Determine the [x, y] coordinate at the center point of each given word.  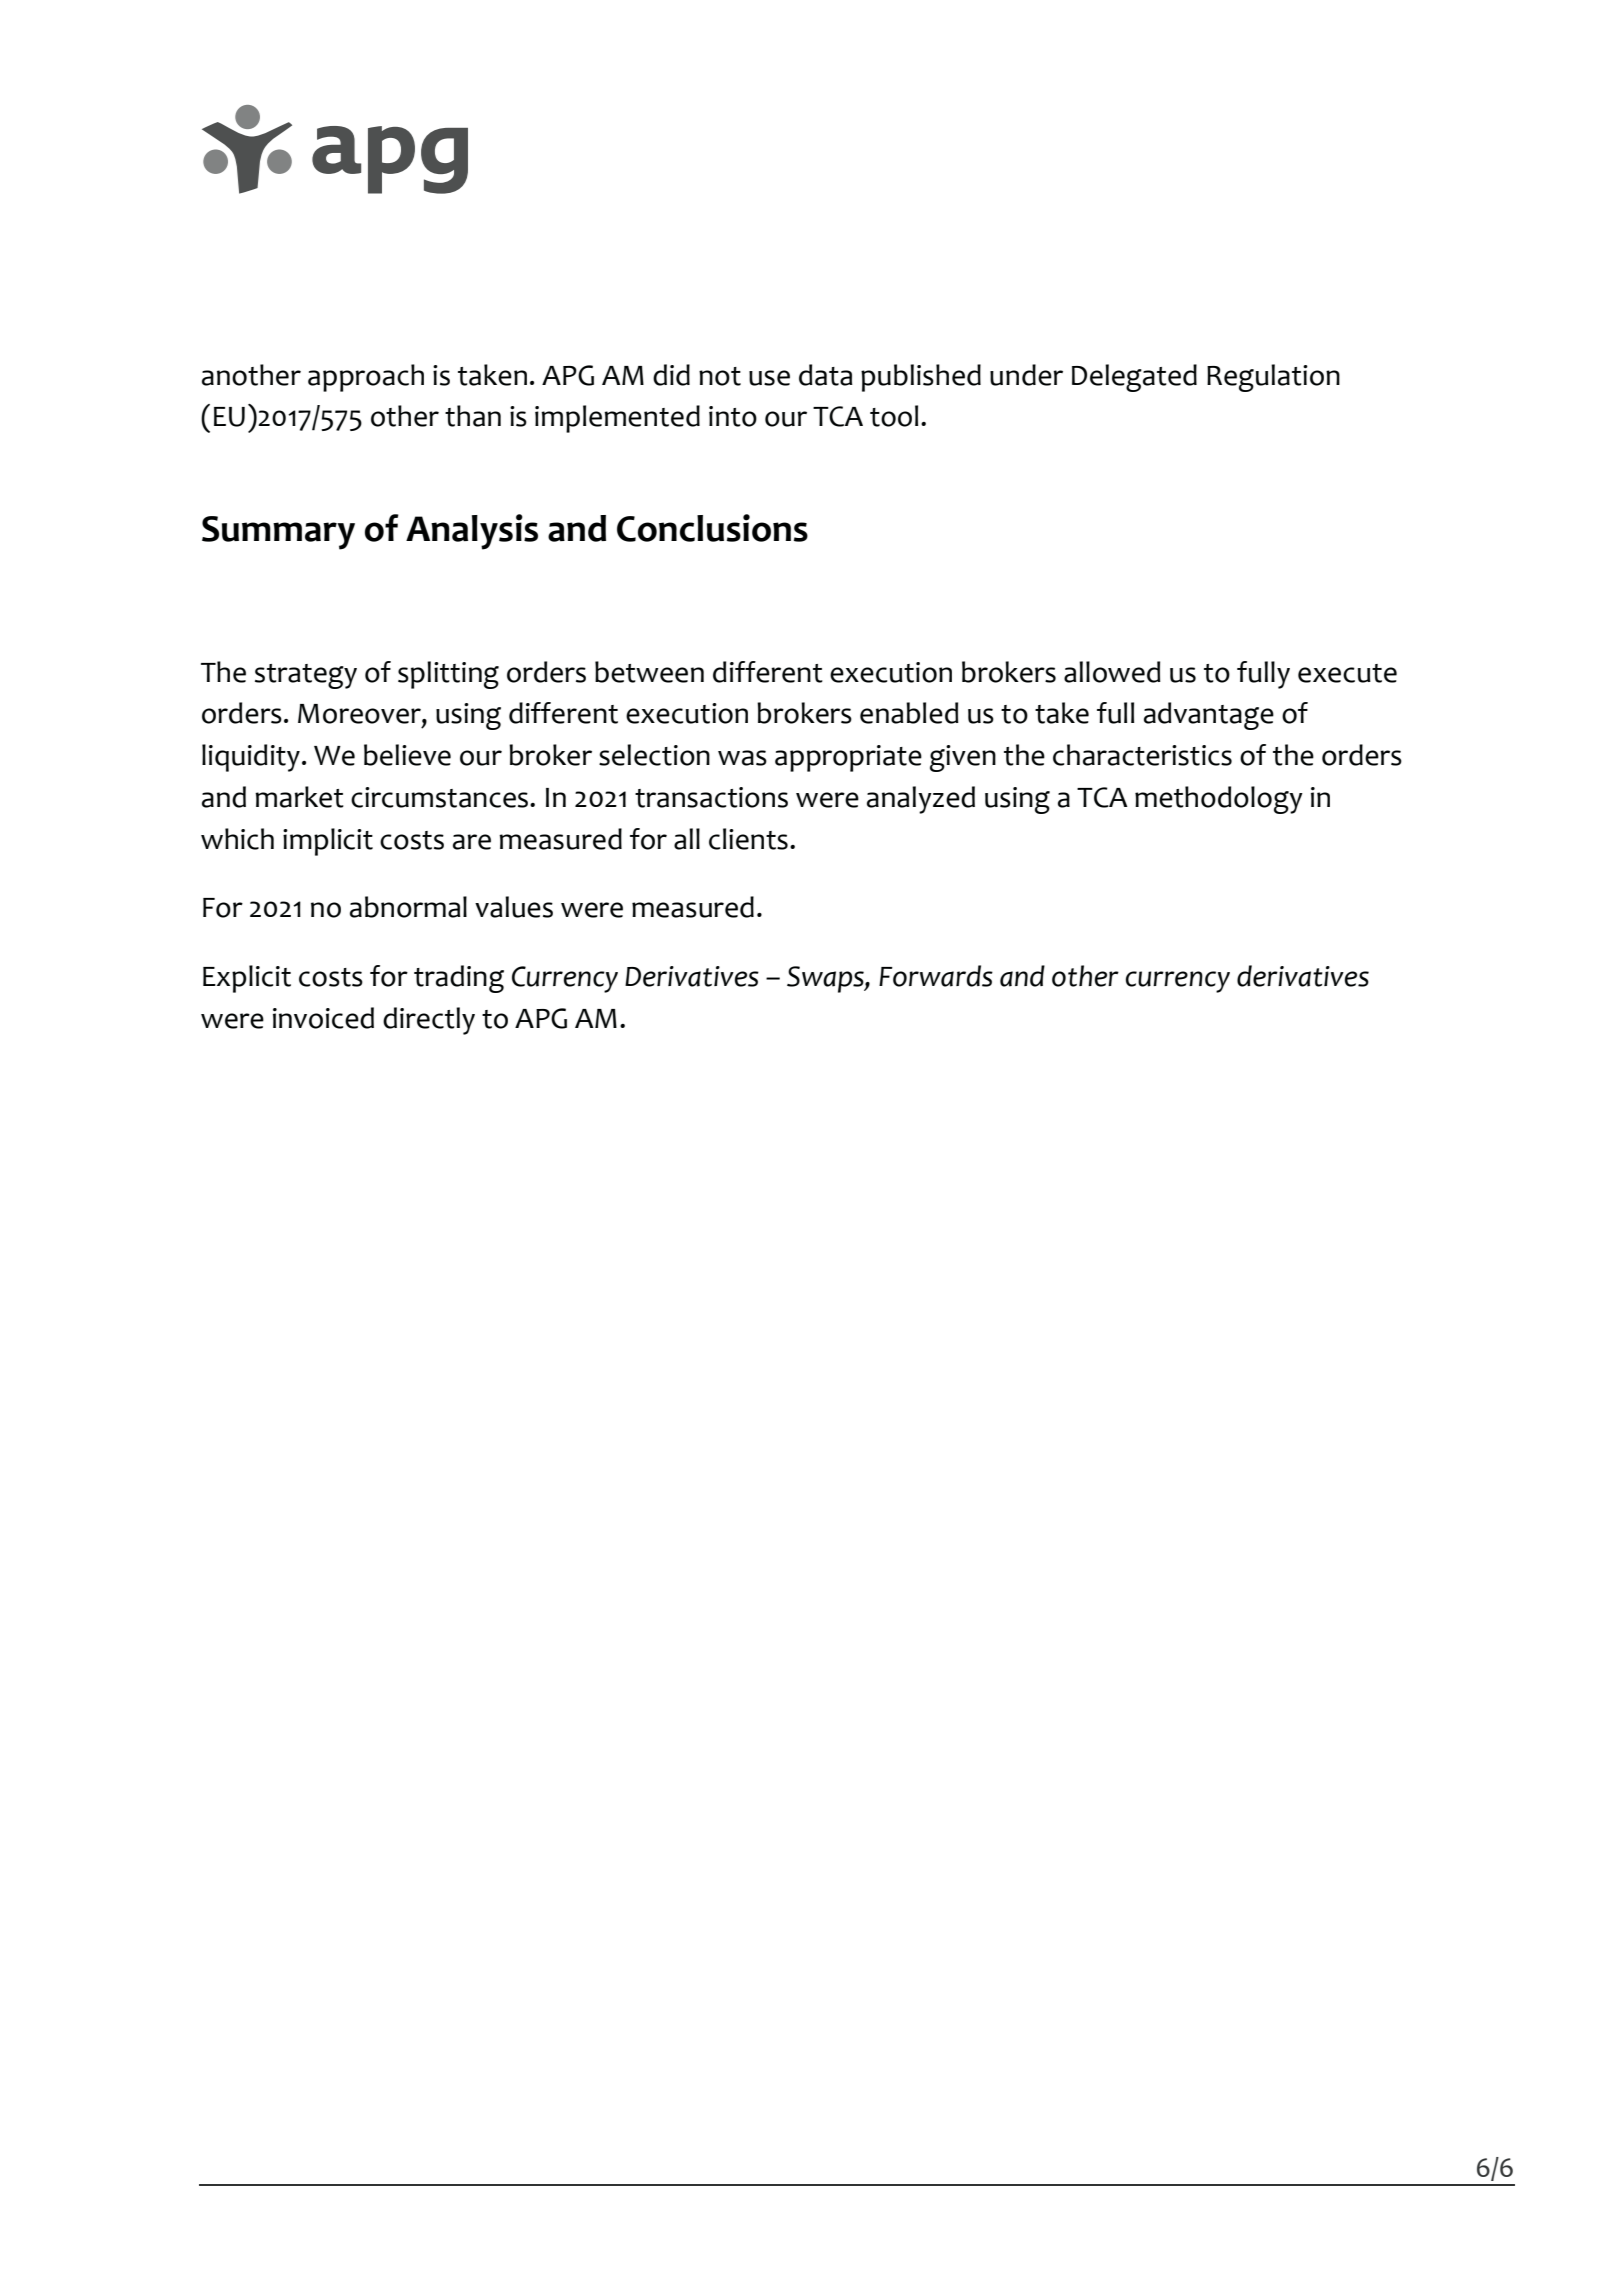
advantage [1209, 716]
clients [748, 839]
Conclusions [712, 528]
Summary [278, 533]
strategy [306, 676]
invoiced [323, 1018]
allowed [1112, 672]
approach [366, 378]
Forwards [936, 976]
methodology [1219, 800]
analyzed [921, 800]
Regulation [1273, 378]
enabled [909, 713]
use [769, 378]
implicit [328, 842]
